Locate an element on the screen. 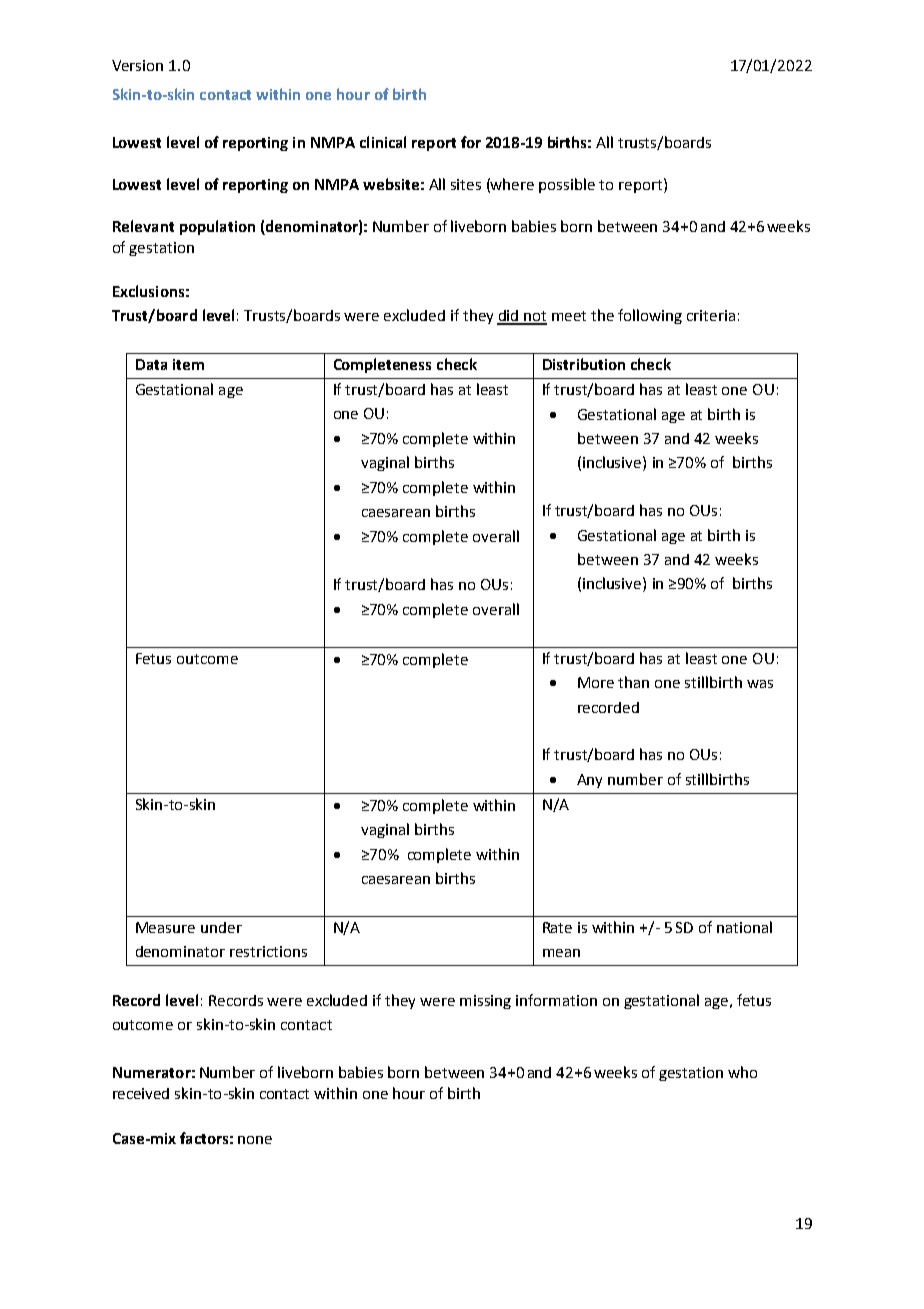 The width and height of the screenshot is (924, 1309). Distribution is located at coordinates (584, 364).
